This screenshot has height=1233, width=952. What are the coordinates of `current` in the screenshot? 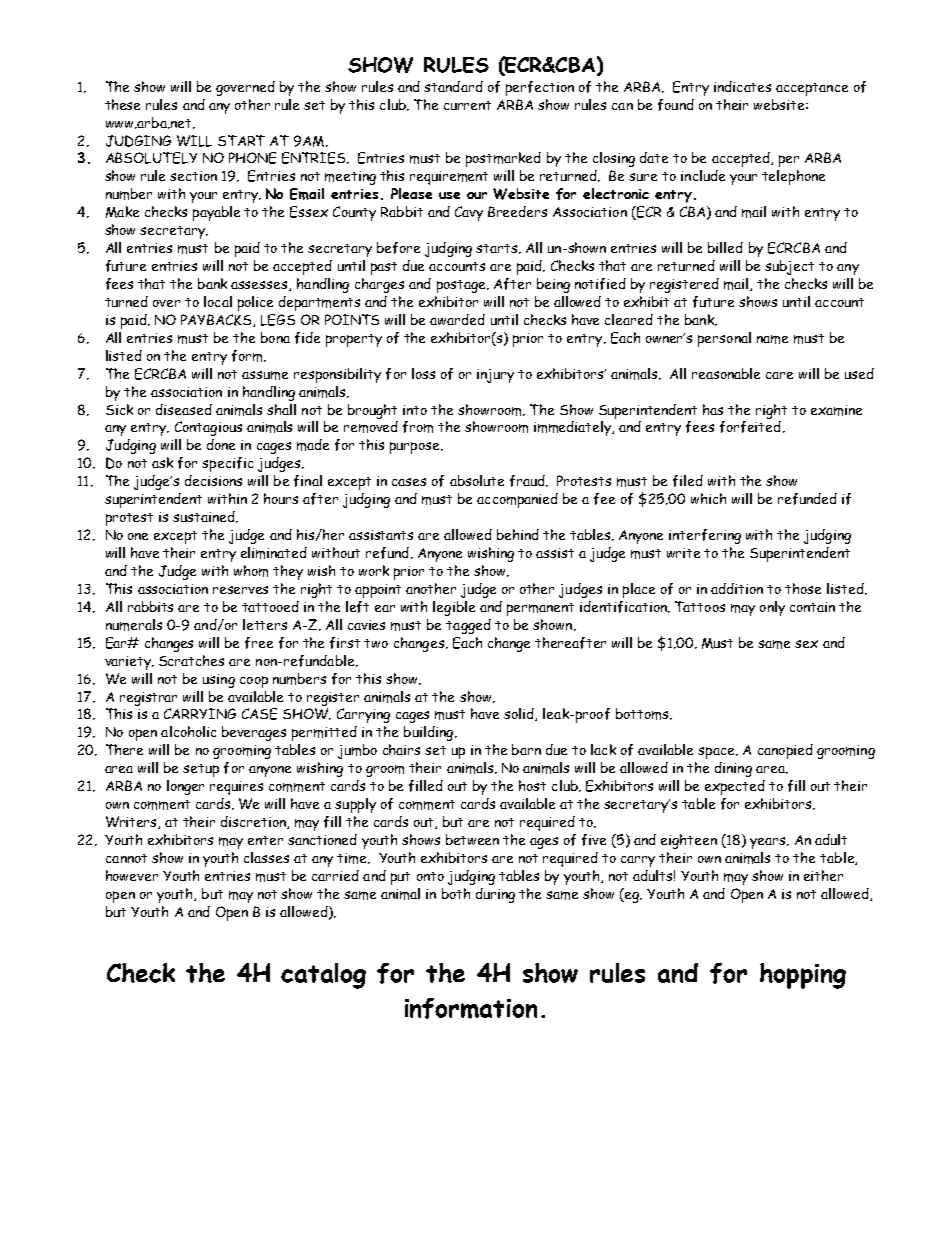 It's located at (467, 105).
